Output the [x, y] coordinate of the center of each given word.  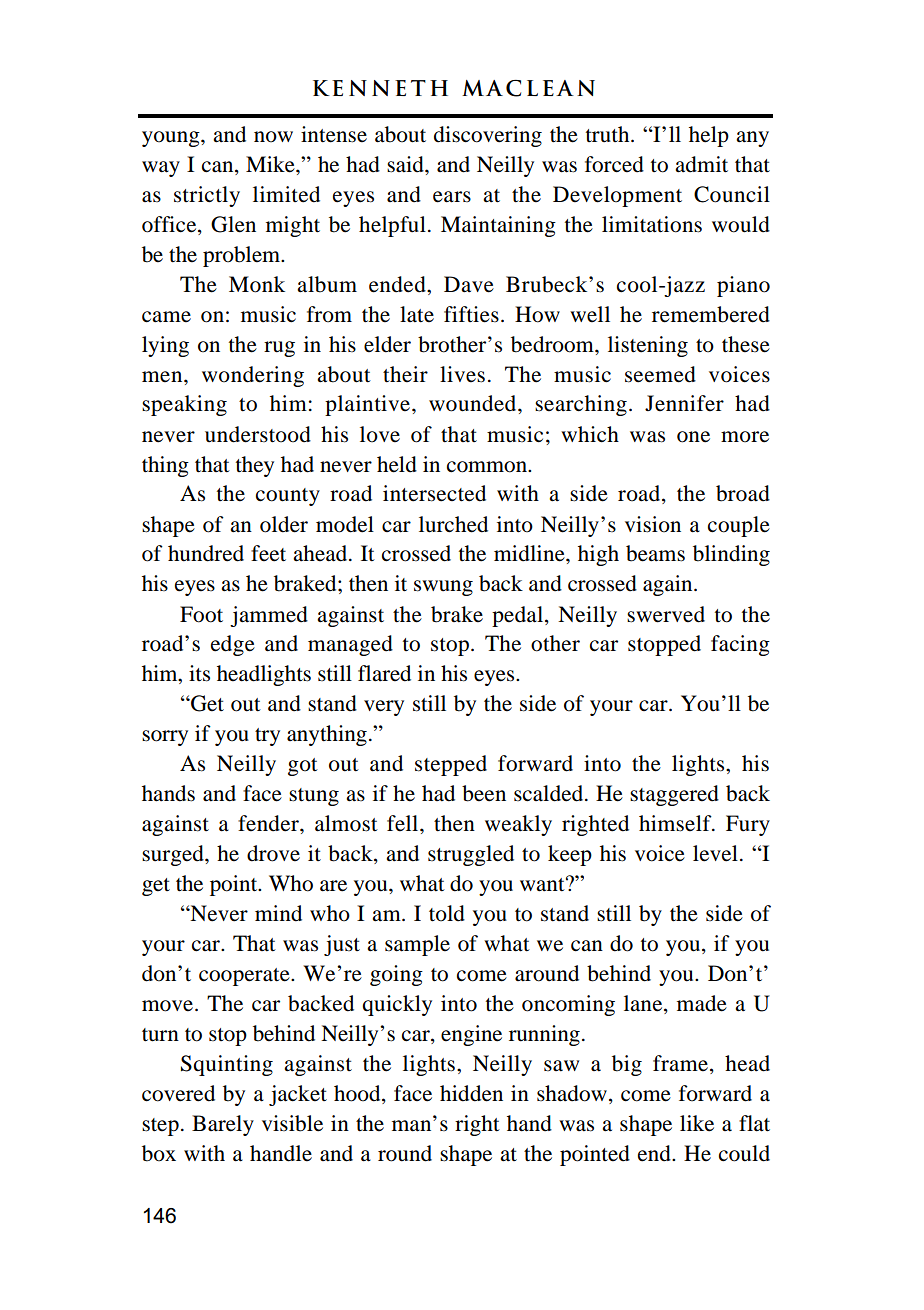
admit [701, 164]
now [273, 137]
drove [273, 853]
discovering [488, 136]
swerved [666, 614]
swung [443, 588]
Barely [223, 1125]
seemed [660, 374]
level [715, 853]
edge [233, 645]
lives [462, 374]
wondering [253, 376]
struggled [471, 855]
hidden [471, 1093]
